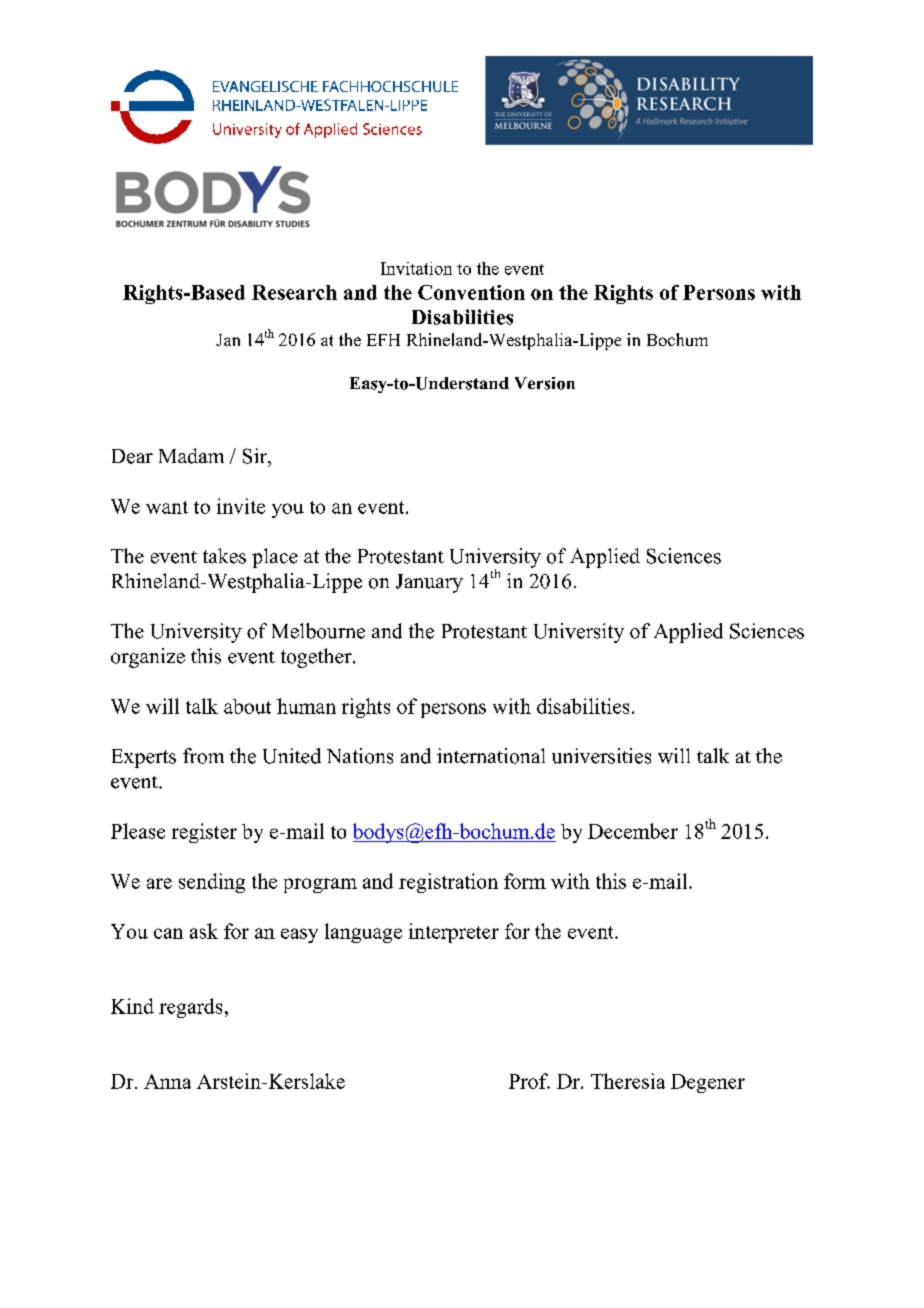 The width and height of the document is (924, 1308). What do you see at coordinates (203, 756) in the document?
I see `from` at bounding box center [203, 756].
